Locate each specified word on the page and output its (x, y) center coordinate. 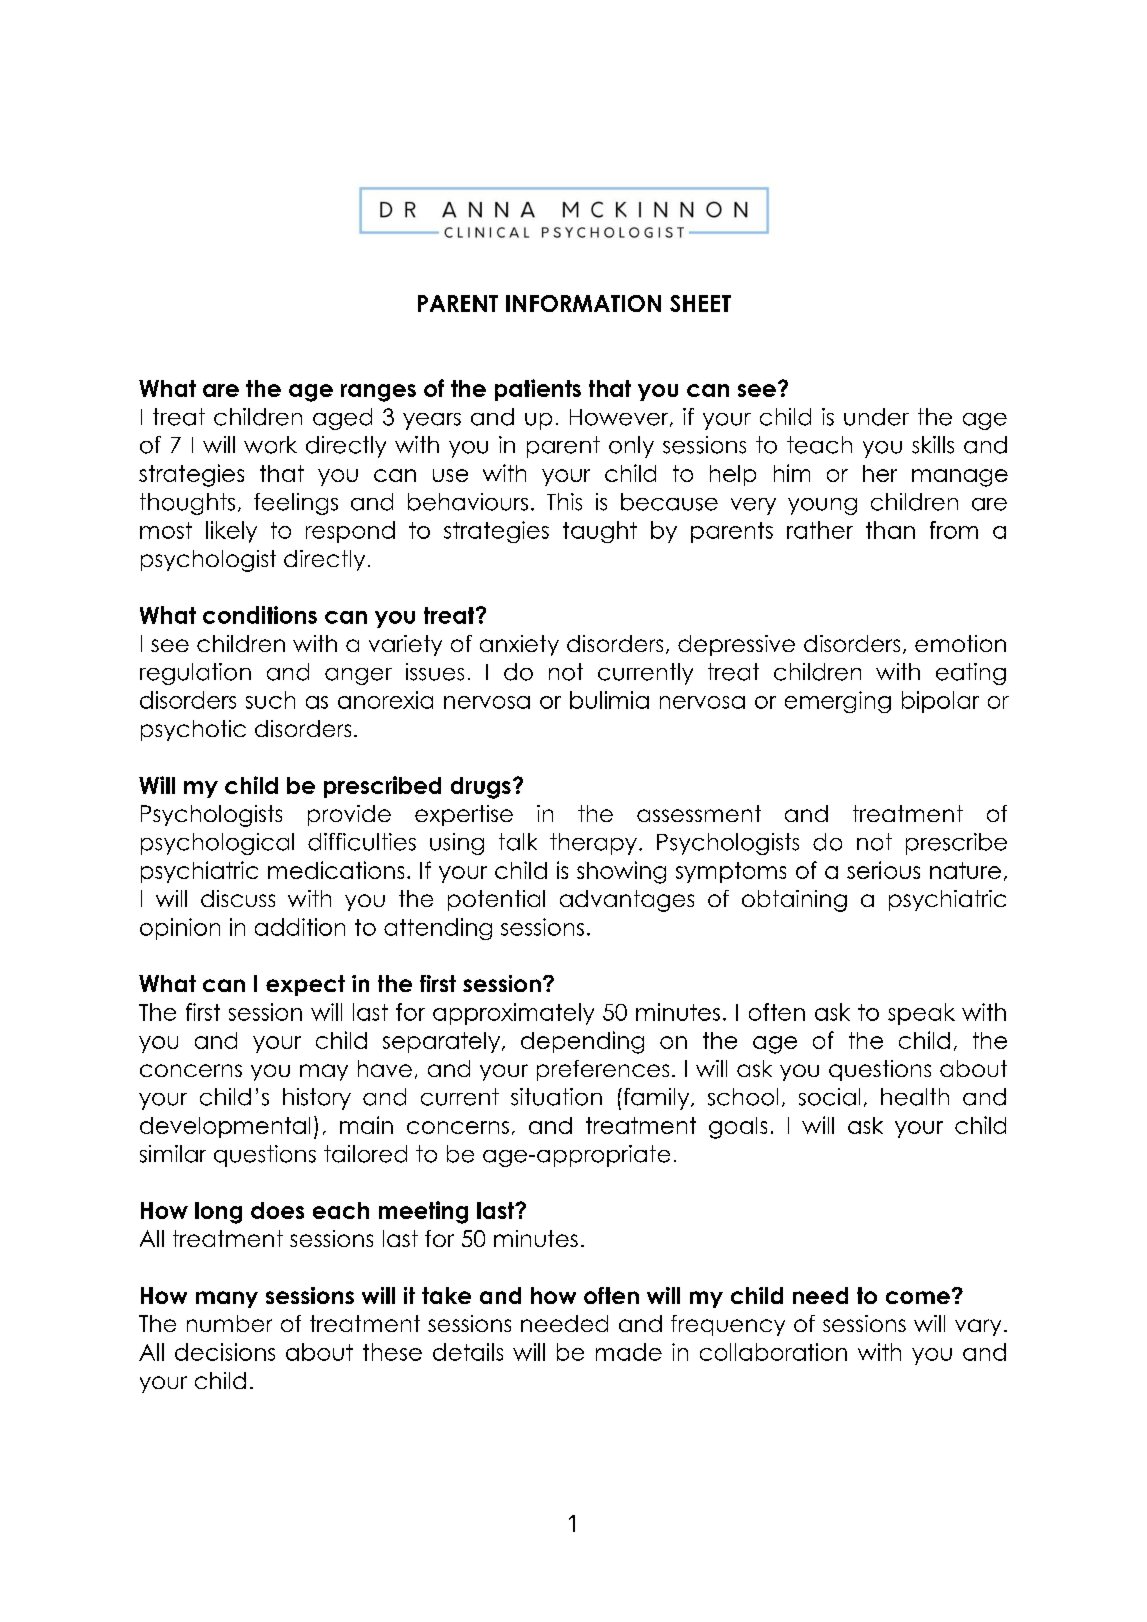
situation (556, 1097)
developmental (225, 1127)
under (876, 417)
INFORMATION (583, 303)
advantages (627, 901)
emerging (838, 702)
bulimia (609, 700)
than (890, 530)
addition (300, 927)
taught (600, 532)
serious (883, 870)
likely (231, 532)
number (229, 1323)
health (915, 1097)
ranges (378, 393)
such (270, 700)
